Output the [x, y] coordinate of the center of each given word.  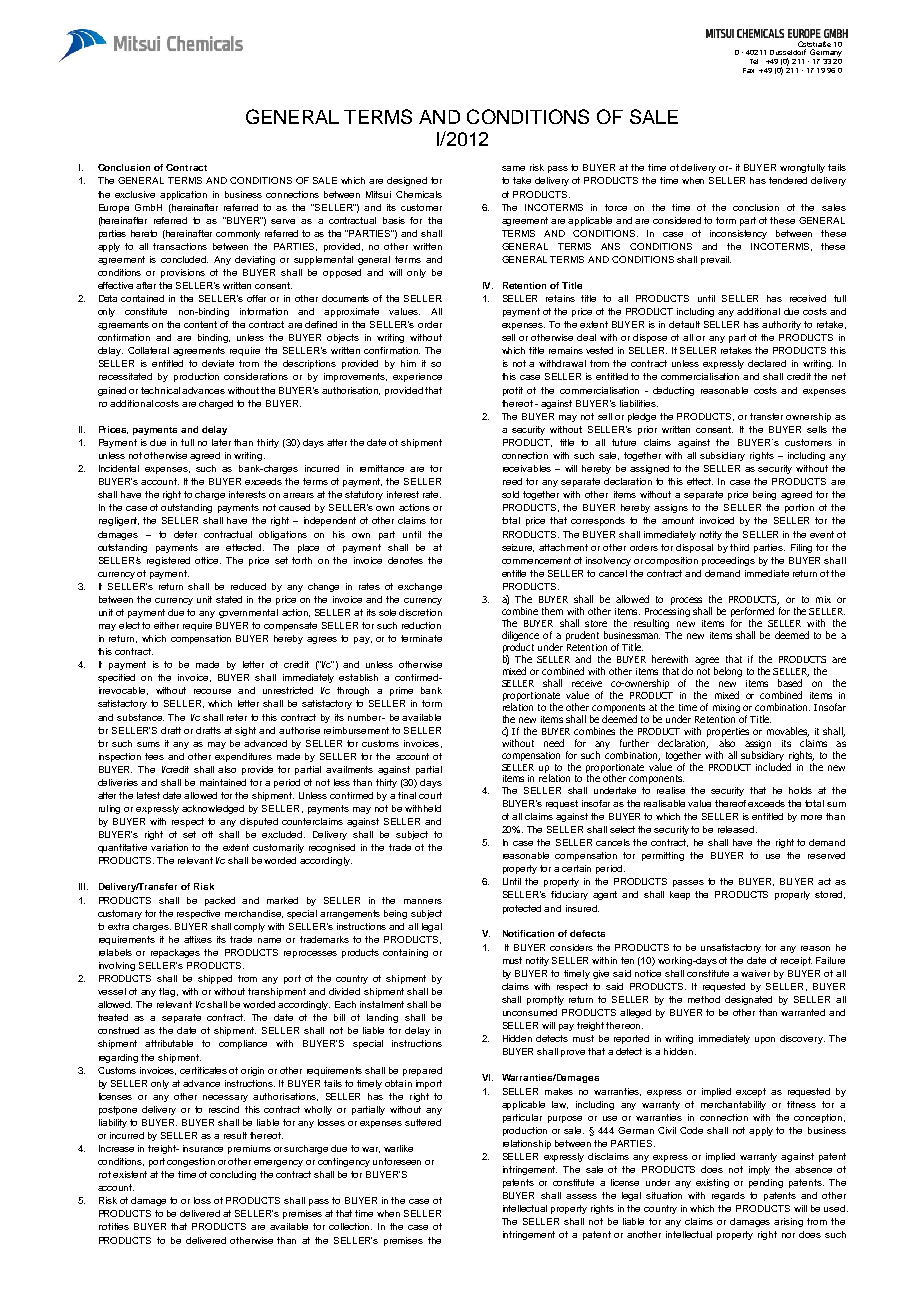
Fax [748, 70]
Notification [528, 933]
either [166, 625]
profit [513, 391]
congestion [191, 1162]
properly [792, 895]
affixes [198, 939]
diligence [520, 637]
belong [728, 672]
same [513, 168]
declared [767, 363]
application [183, 195]
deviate [218, 363]
